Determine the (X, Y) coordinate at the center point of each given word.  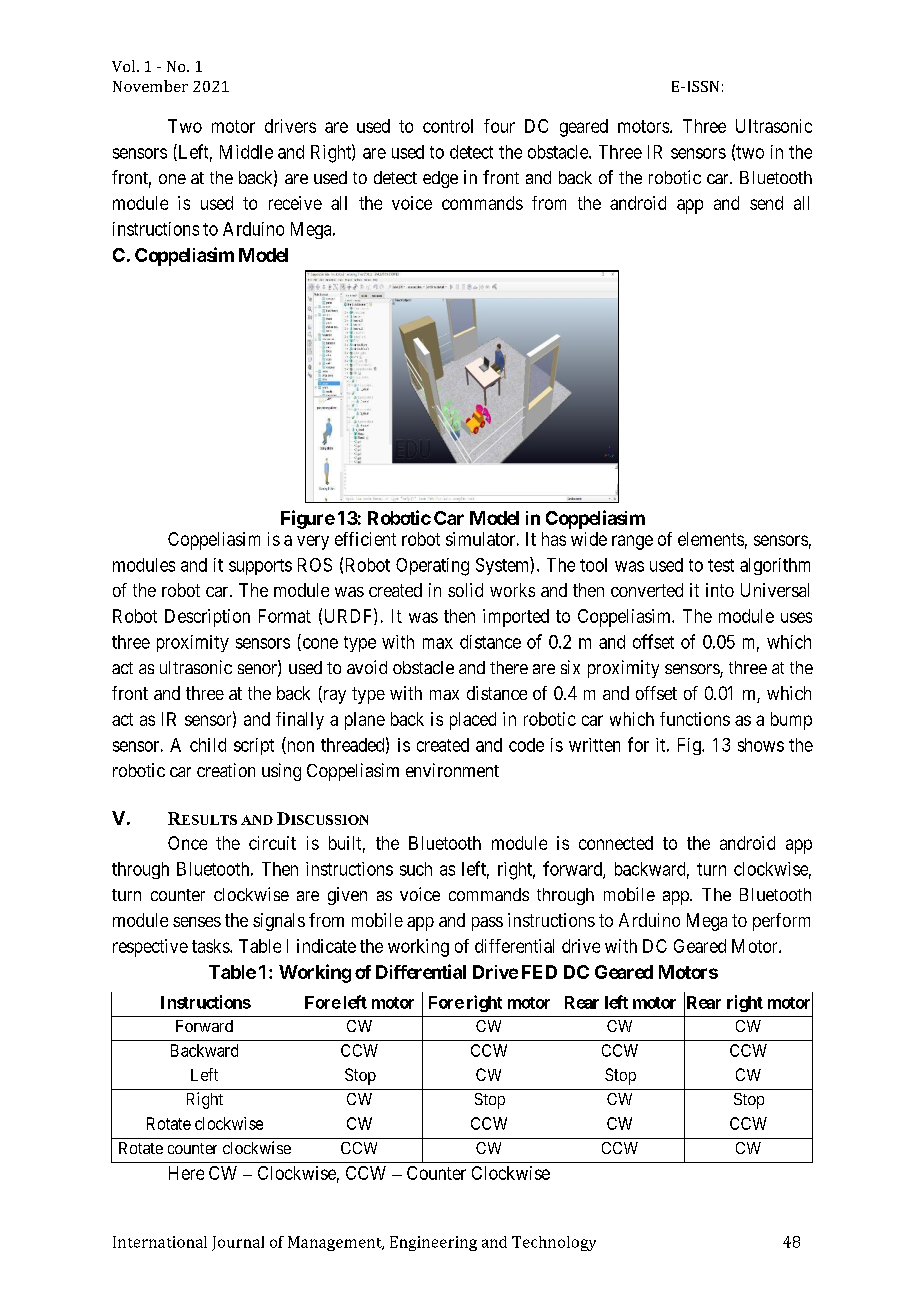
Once (187, 843)
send (766, 203)
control (448, 126)
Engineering (433, 1243)
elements (711, 539)
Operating (432, 567)
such (416, 869)
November (150, 86)
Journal (238, 1243)
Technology (554, 1243)
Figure (308, 519)
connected (616, 843)
